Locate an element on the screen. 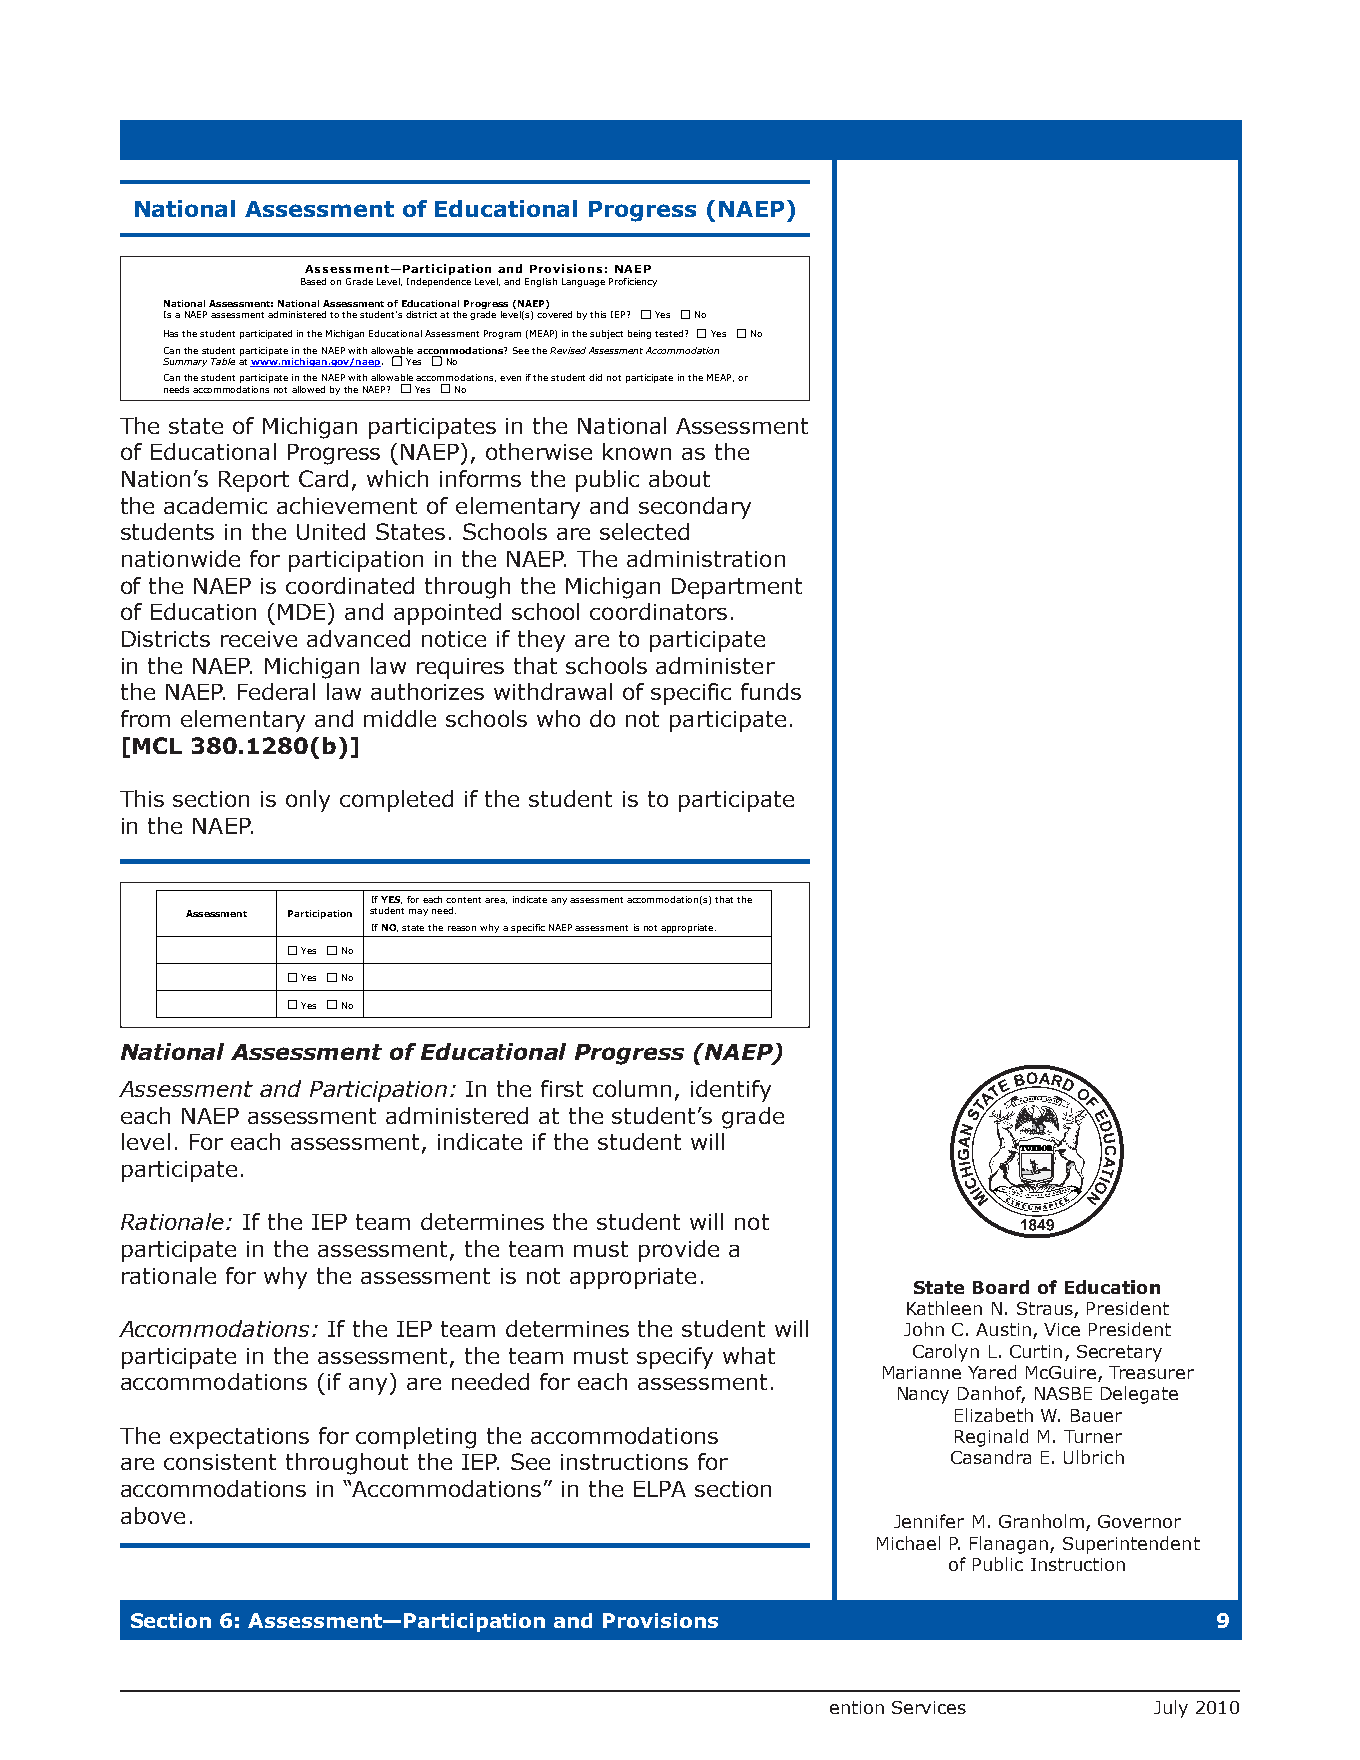  secondary is located at coordinates (695, 508).
